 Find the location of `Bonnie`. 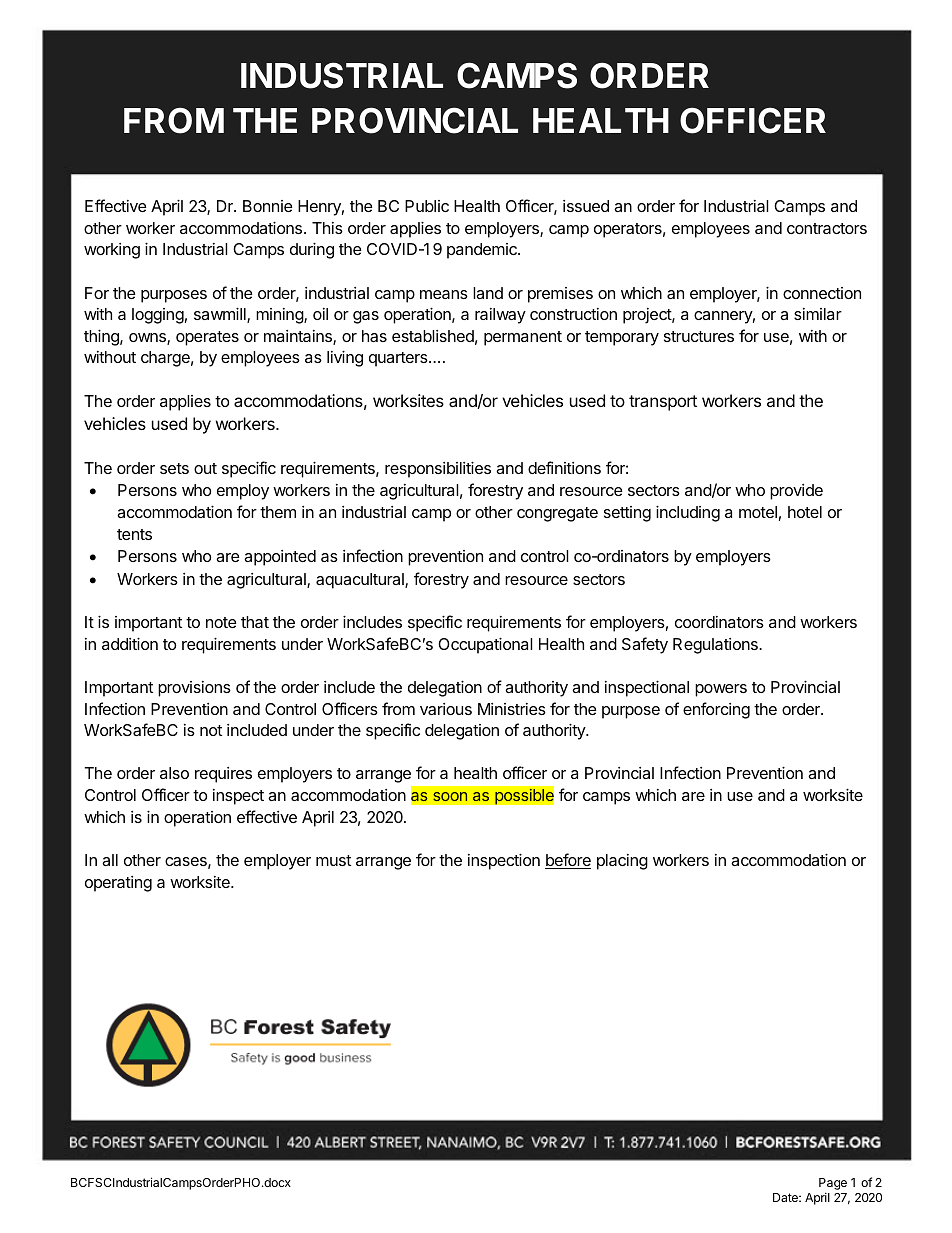

Bonnie is located at coordinates (268, 206).
